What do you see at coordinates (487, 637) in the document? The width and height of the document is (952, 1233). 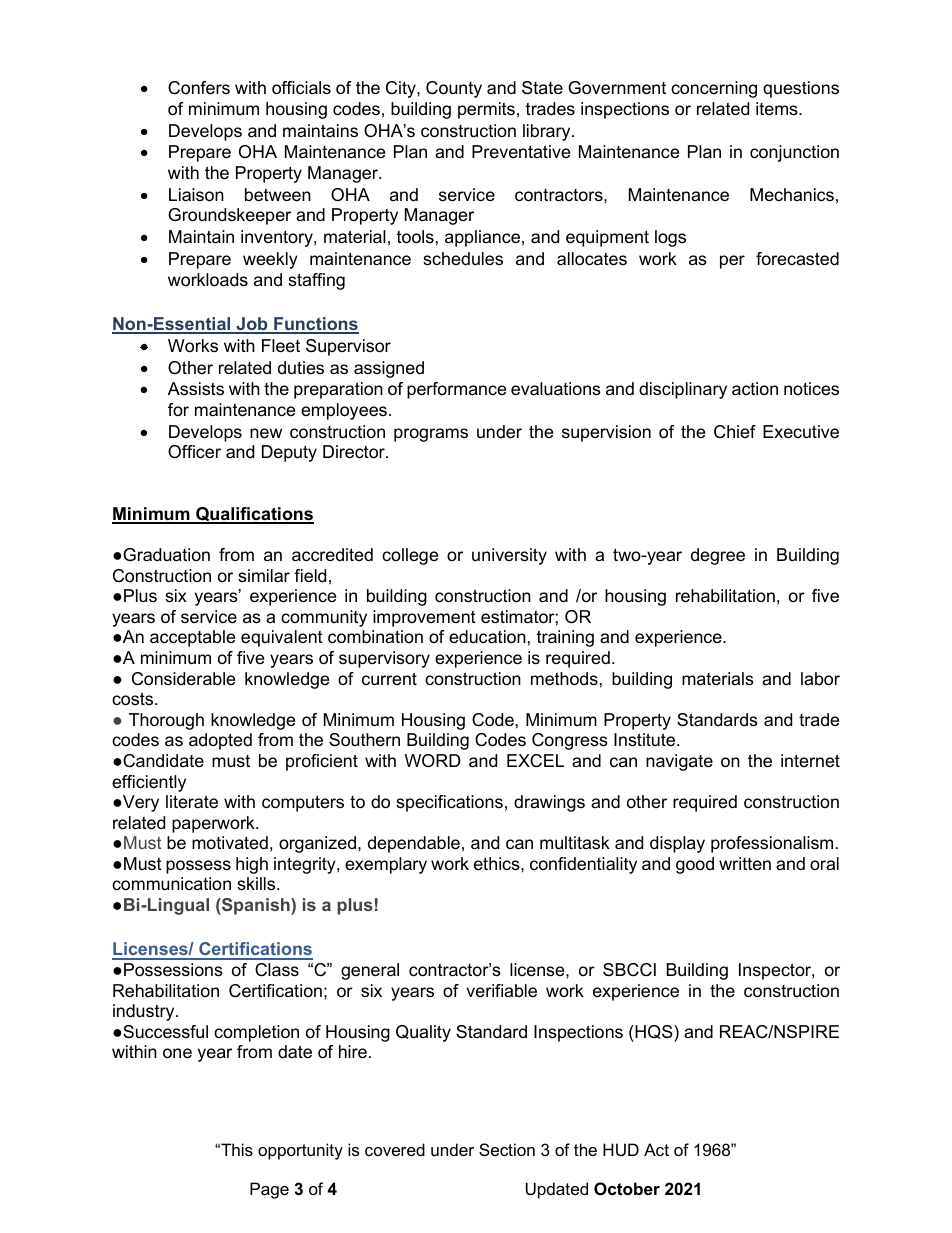 I see `education` at bounding box center [487, 637].
